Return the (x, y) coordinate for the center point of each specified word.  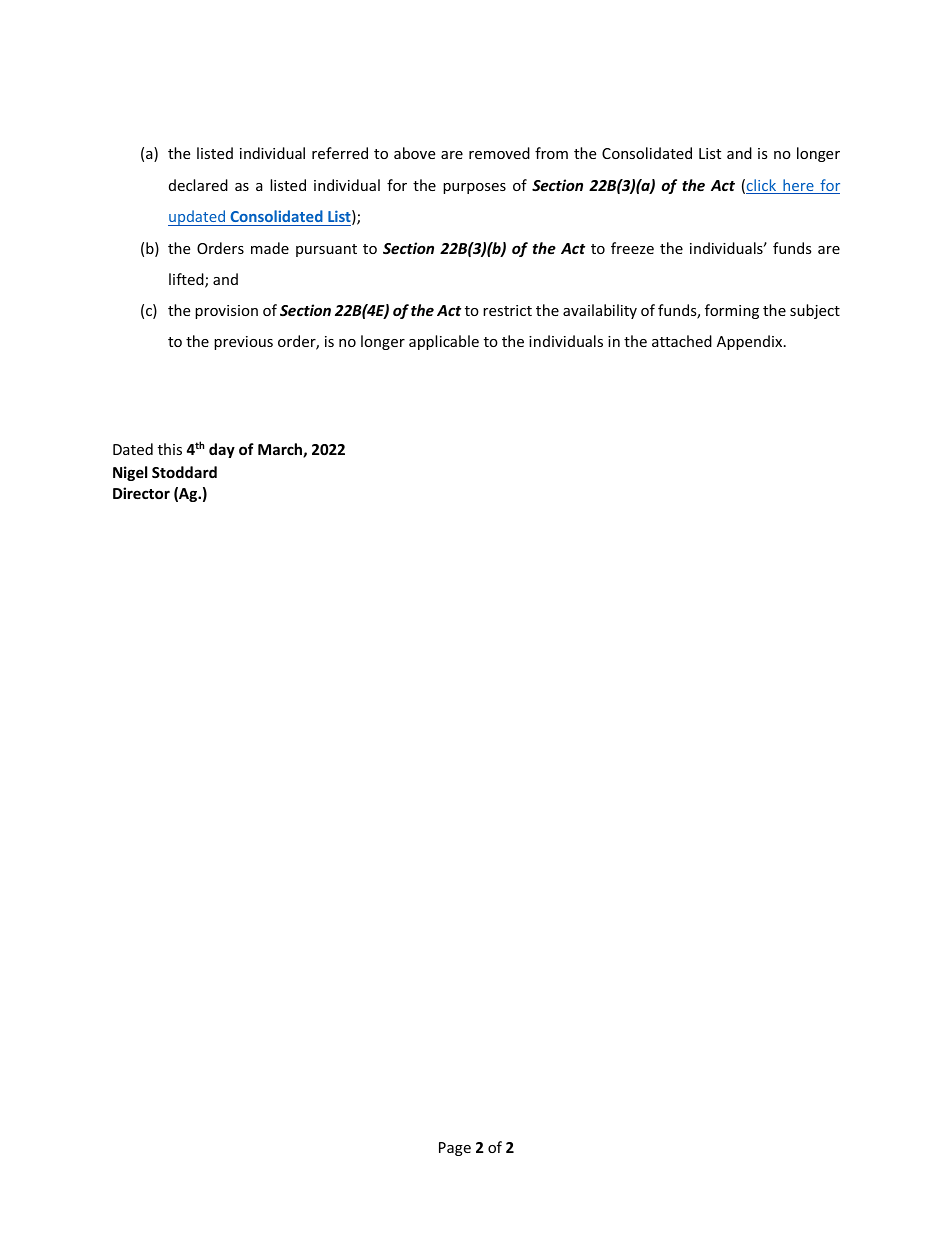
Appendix (751, 342)
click (762, 186)
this (170, 449)
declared (198, 185)
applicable (444, 342)
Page (455, 1149)
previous (243, 343)
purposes (474, 188)
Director (141, 493)
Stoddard (184, 472)
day (222, 450)
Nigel (130, 473)
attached (682, 341)
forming (732, 311)
